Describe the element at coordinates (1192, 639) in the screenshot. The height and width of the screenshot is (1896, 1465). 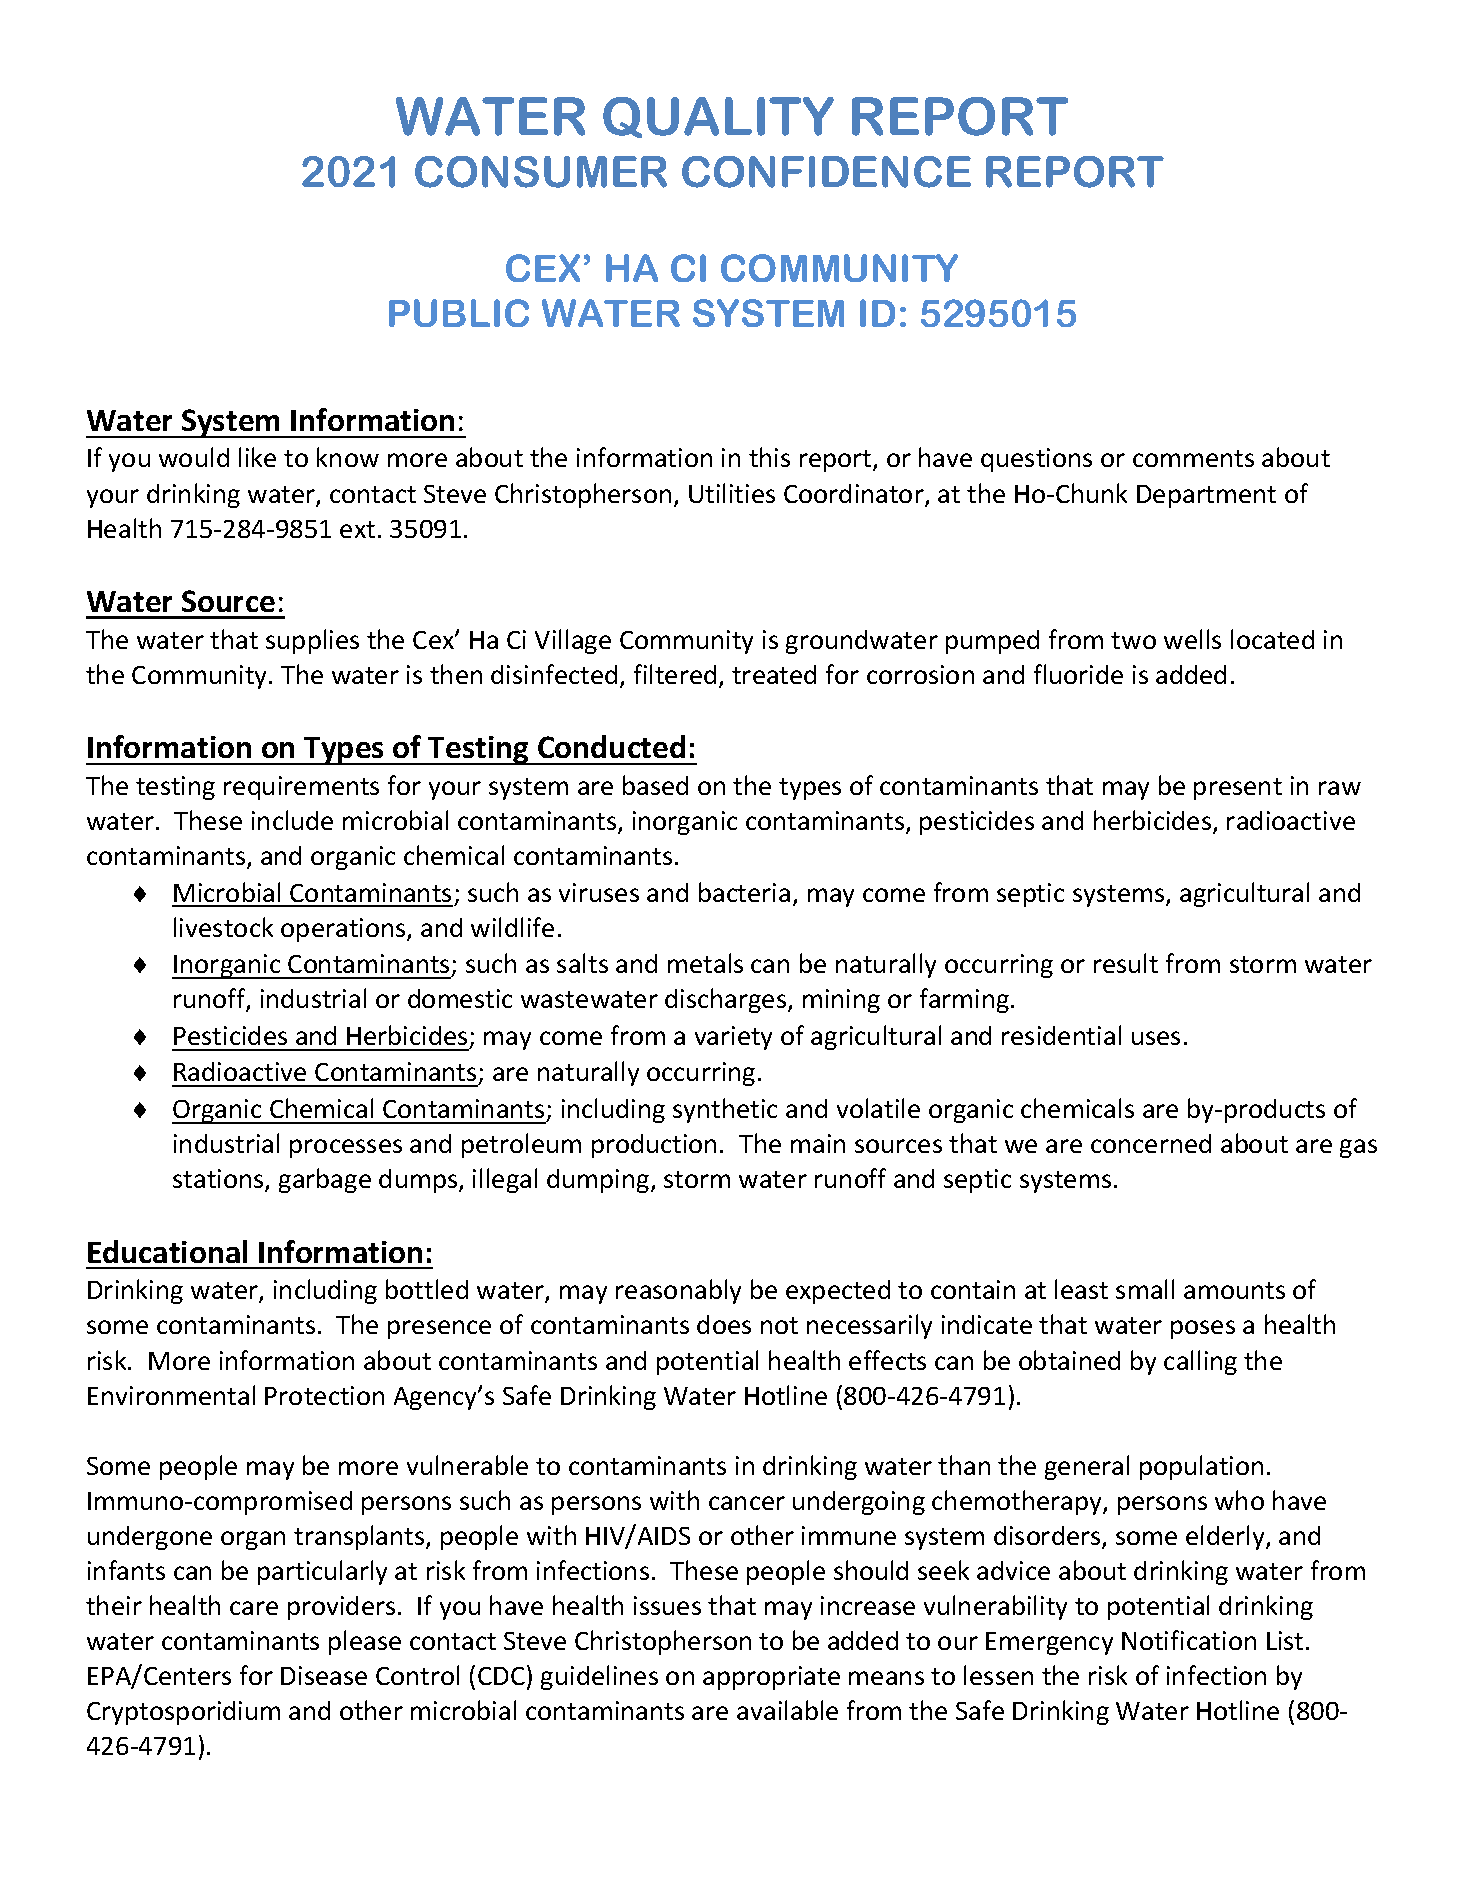
I see `wells` at that location.
